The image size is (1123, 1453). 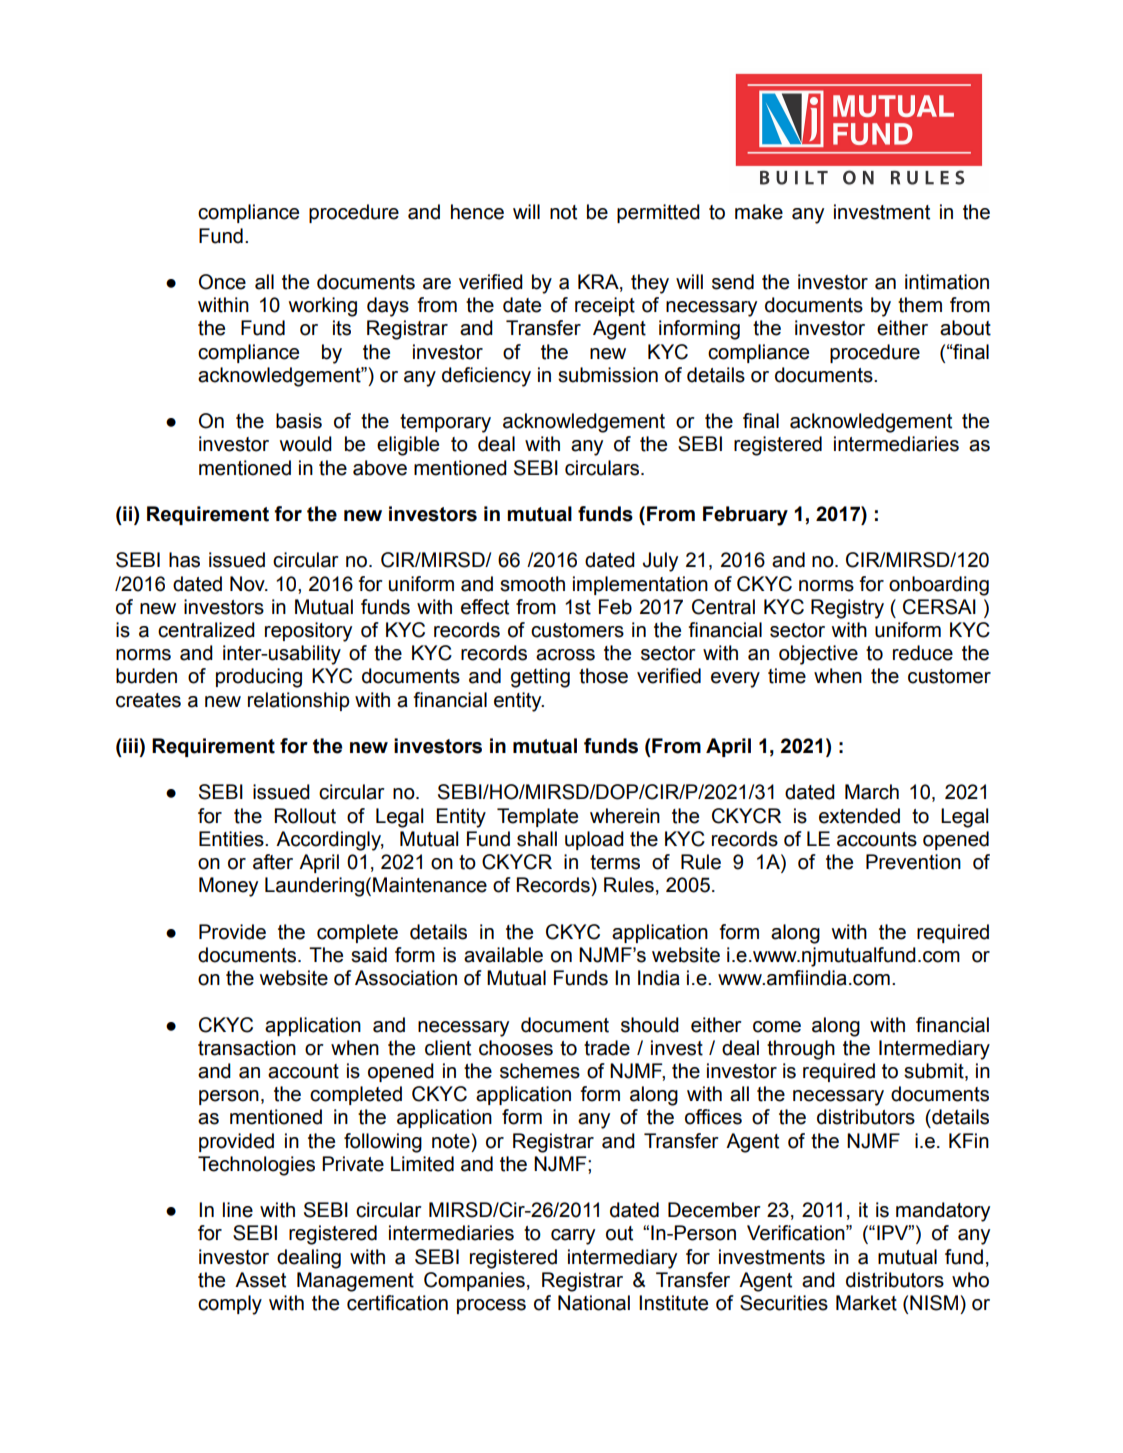 What do you see at coordinates (866, 1303) in the page?
I see `Market` at bounding box center [866, 1303].
